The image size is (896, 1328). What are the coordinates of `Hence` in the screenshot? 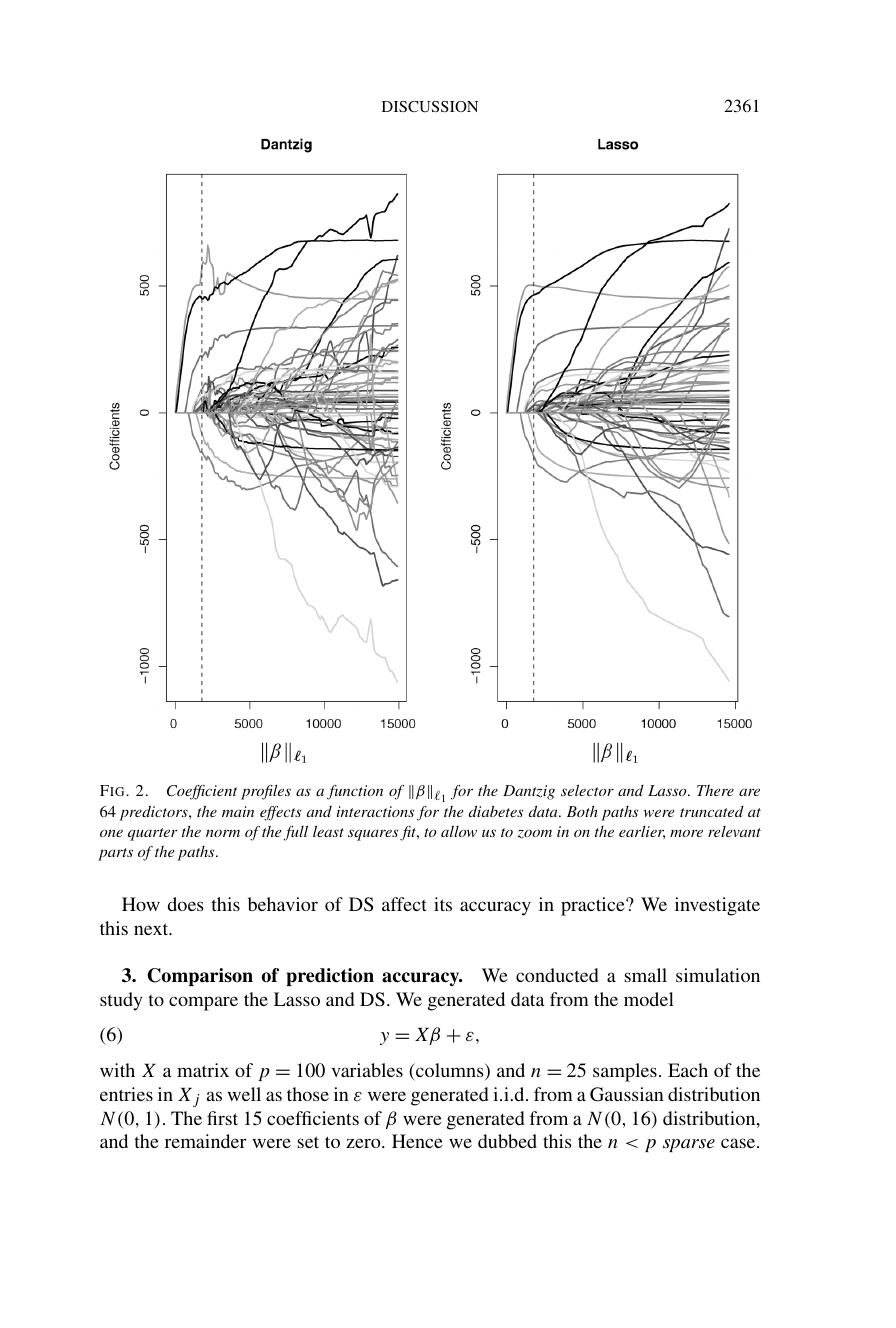 It's located at (417, 1141).
